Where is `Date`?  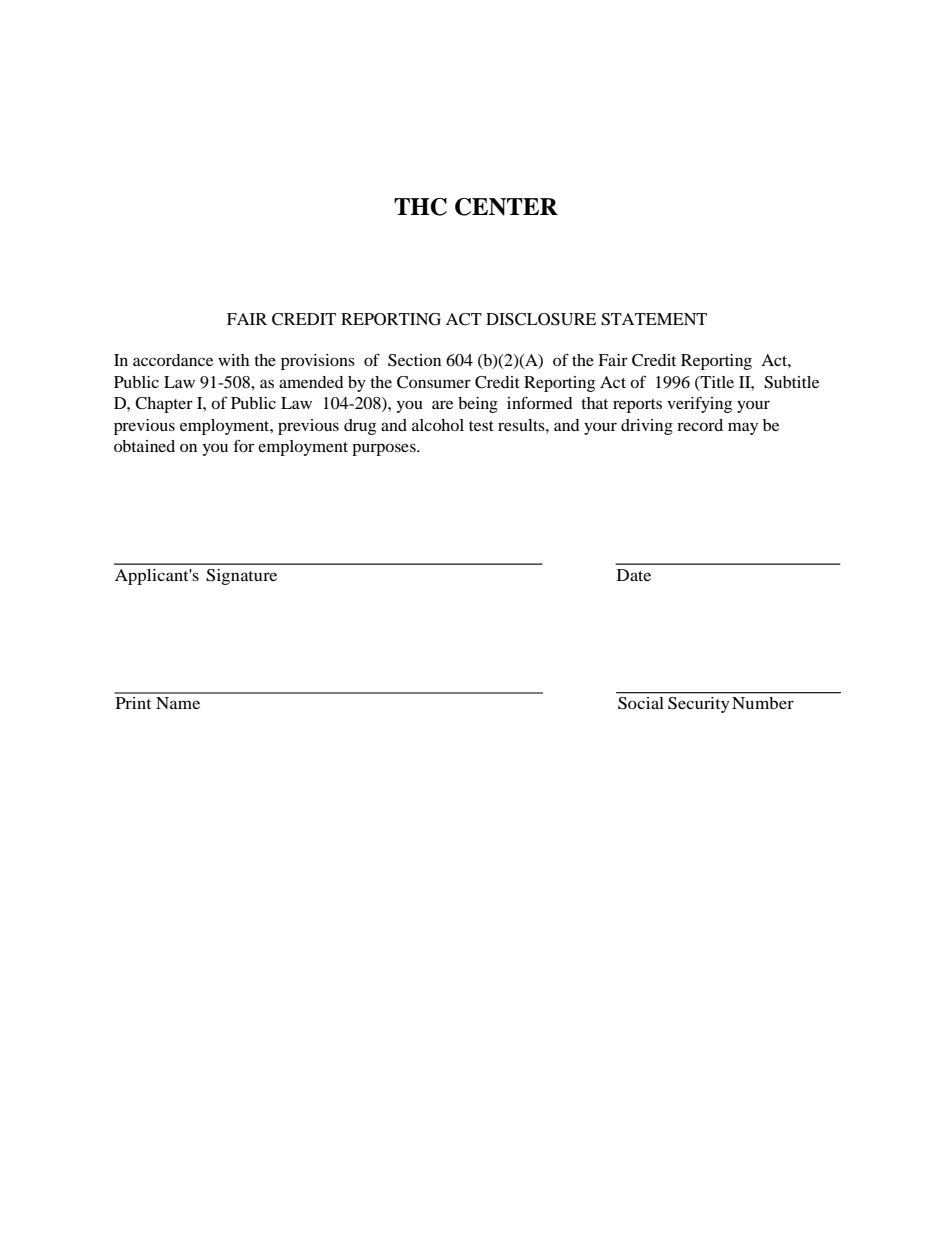
Date is located at coordinates (634, 575).
